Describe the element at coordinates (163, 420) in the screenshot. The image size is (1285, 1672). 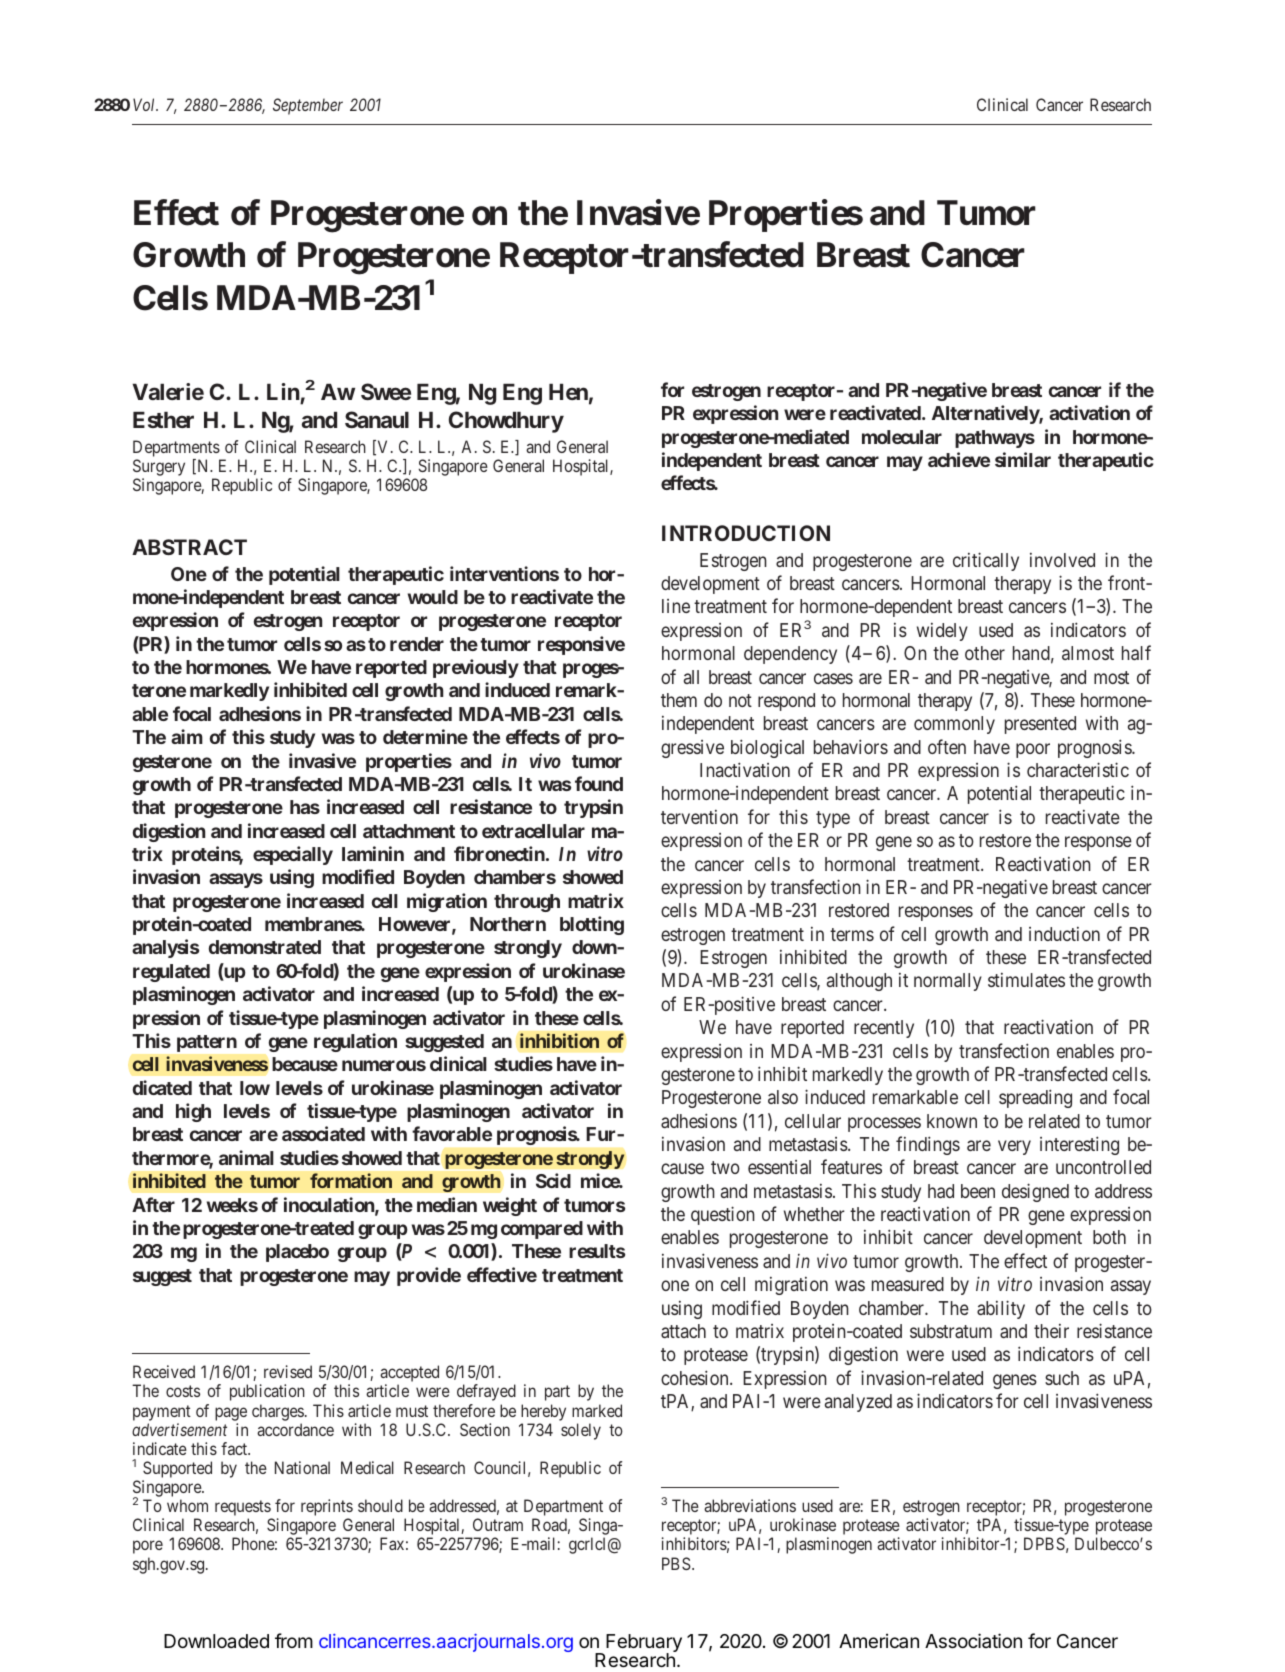
I see `Esther` at that location.
